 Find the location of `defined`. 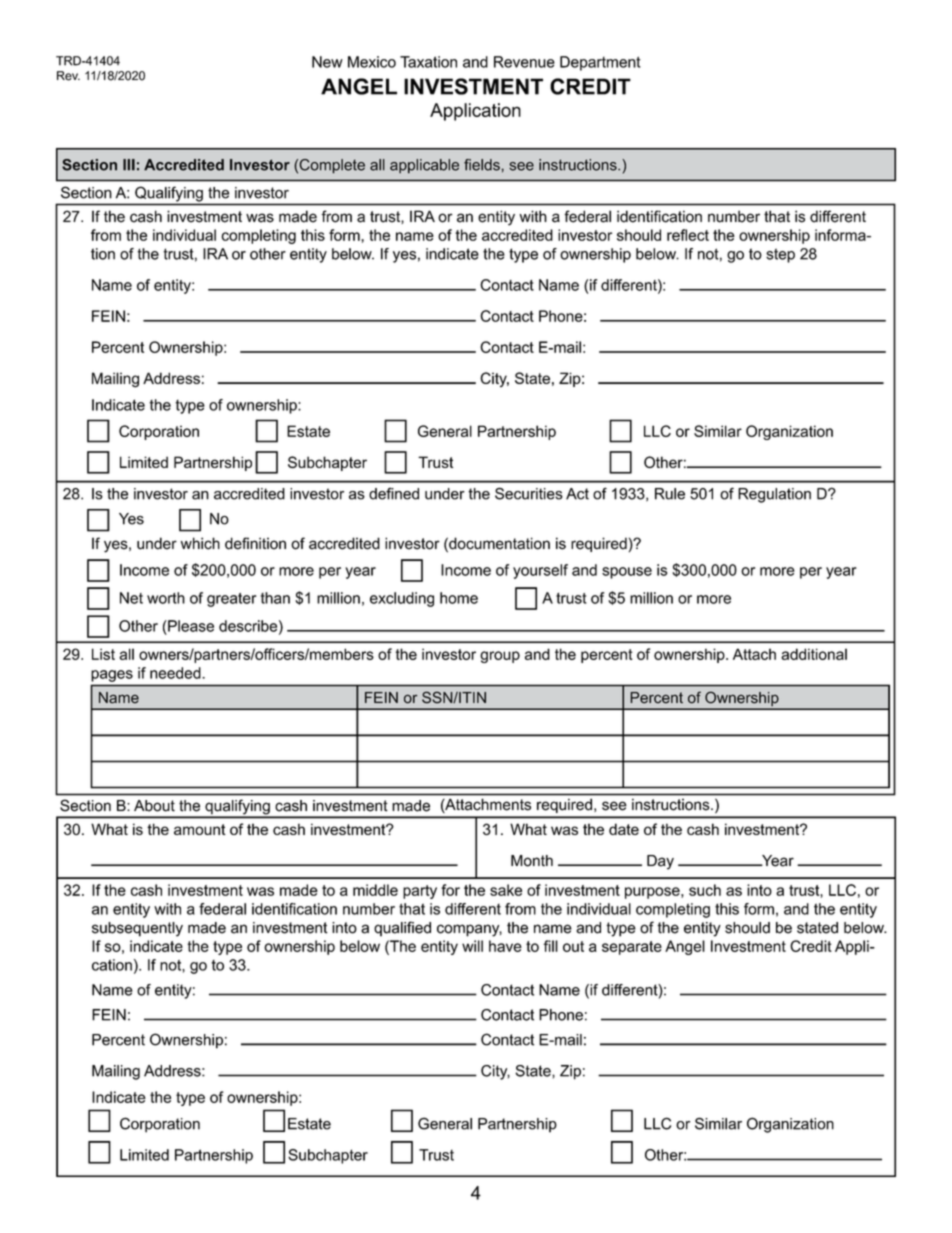

defined is located at coordinates (394, 494).
